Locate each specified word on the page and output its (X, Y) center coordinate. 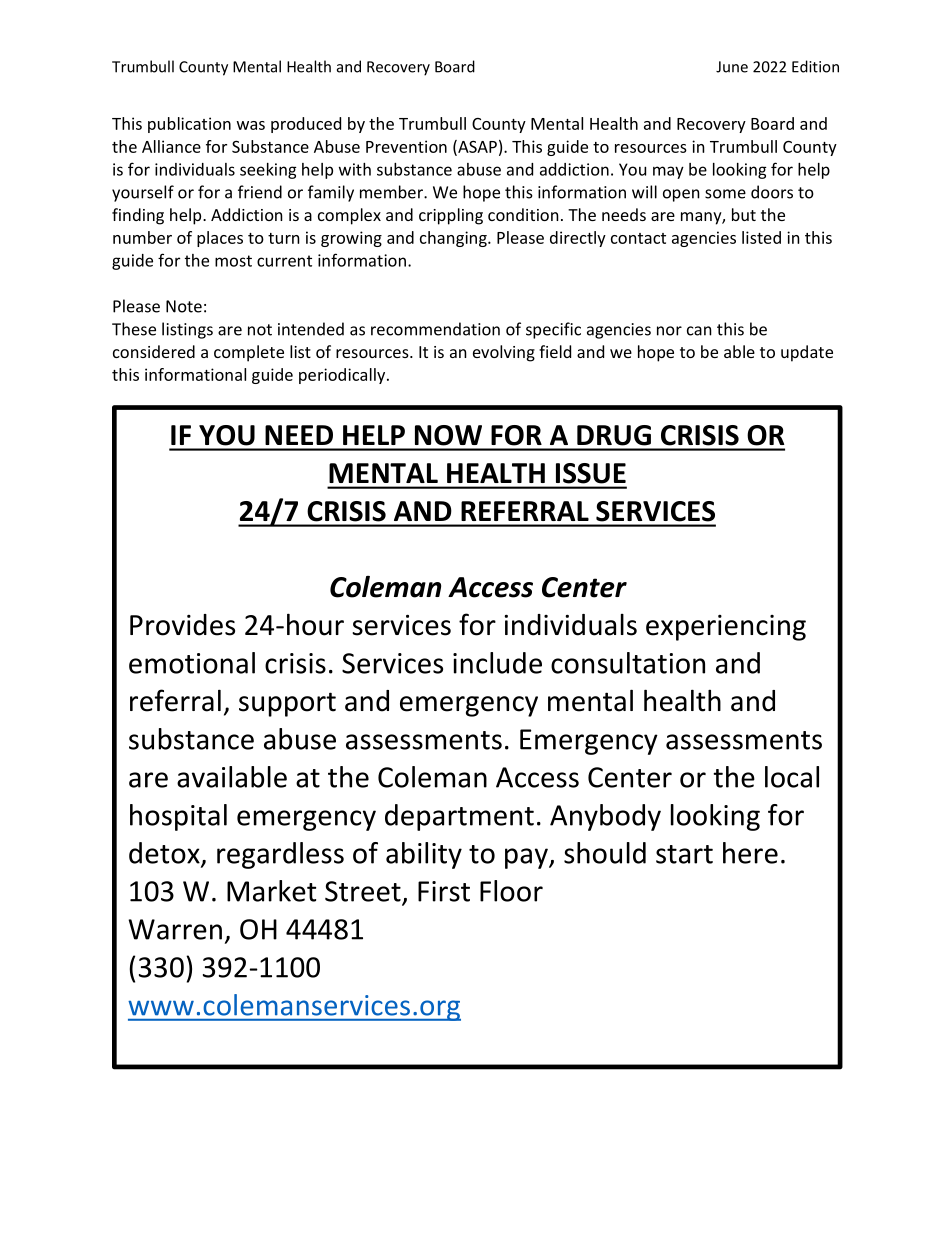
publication (189, 125)
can (699, 331)
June (732, 67)
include (497, 663)
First (444, 891)
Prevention (406, 146)
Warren (175, 929)
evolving (504, 353)
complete (249, 353)
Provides (182, 625)
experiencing (726, 628)
